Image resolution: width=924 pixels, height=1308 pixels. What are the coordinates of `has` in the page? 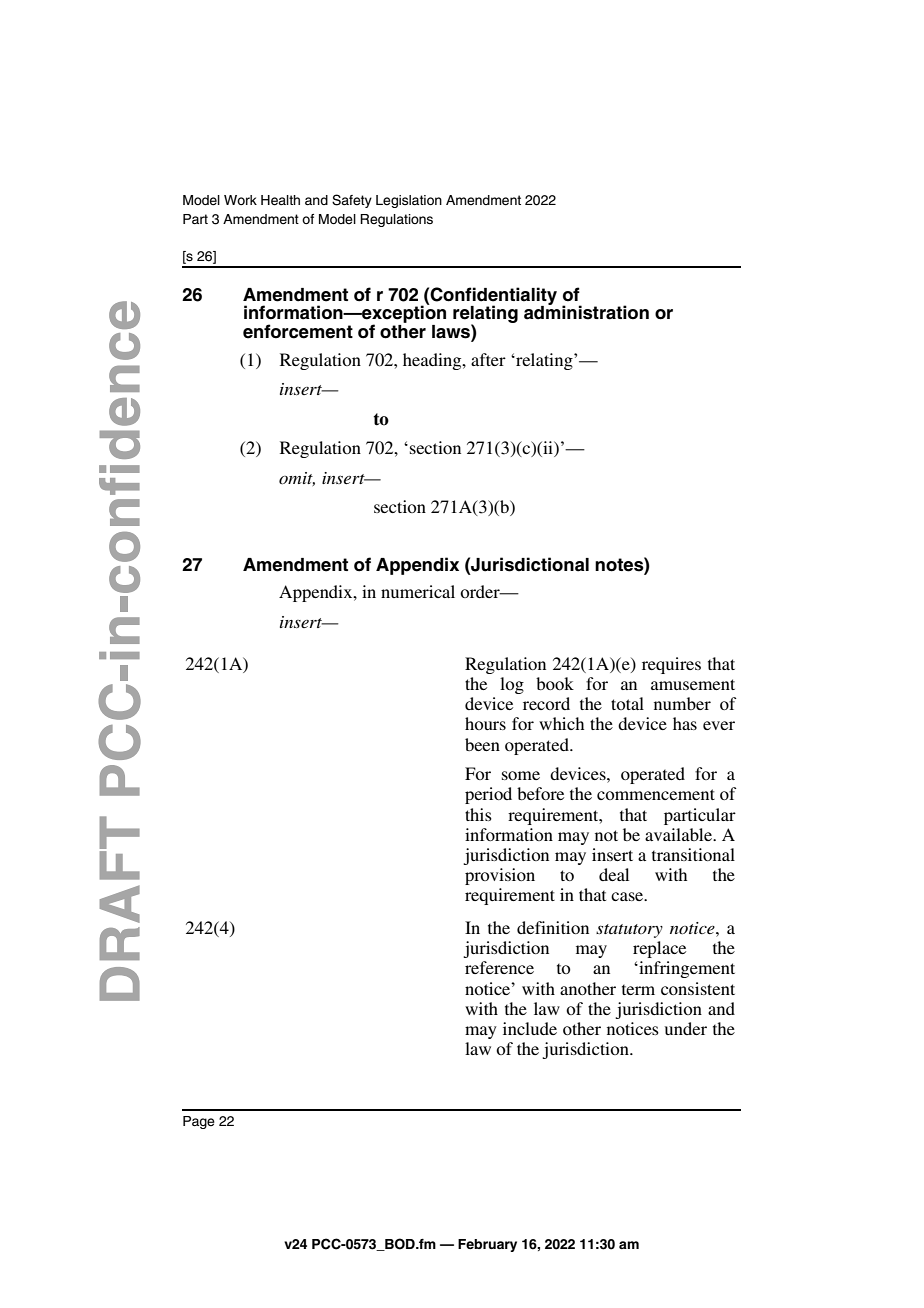 It's located at (685, 723).
